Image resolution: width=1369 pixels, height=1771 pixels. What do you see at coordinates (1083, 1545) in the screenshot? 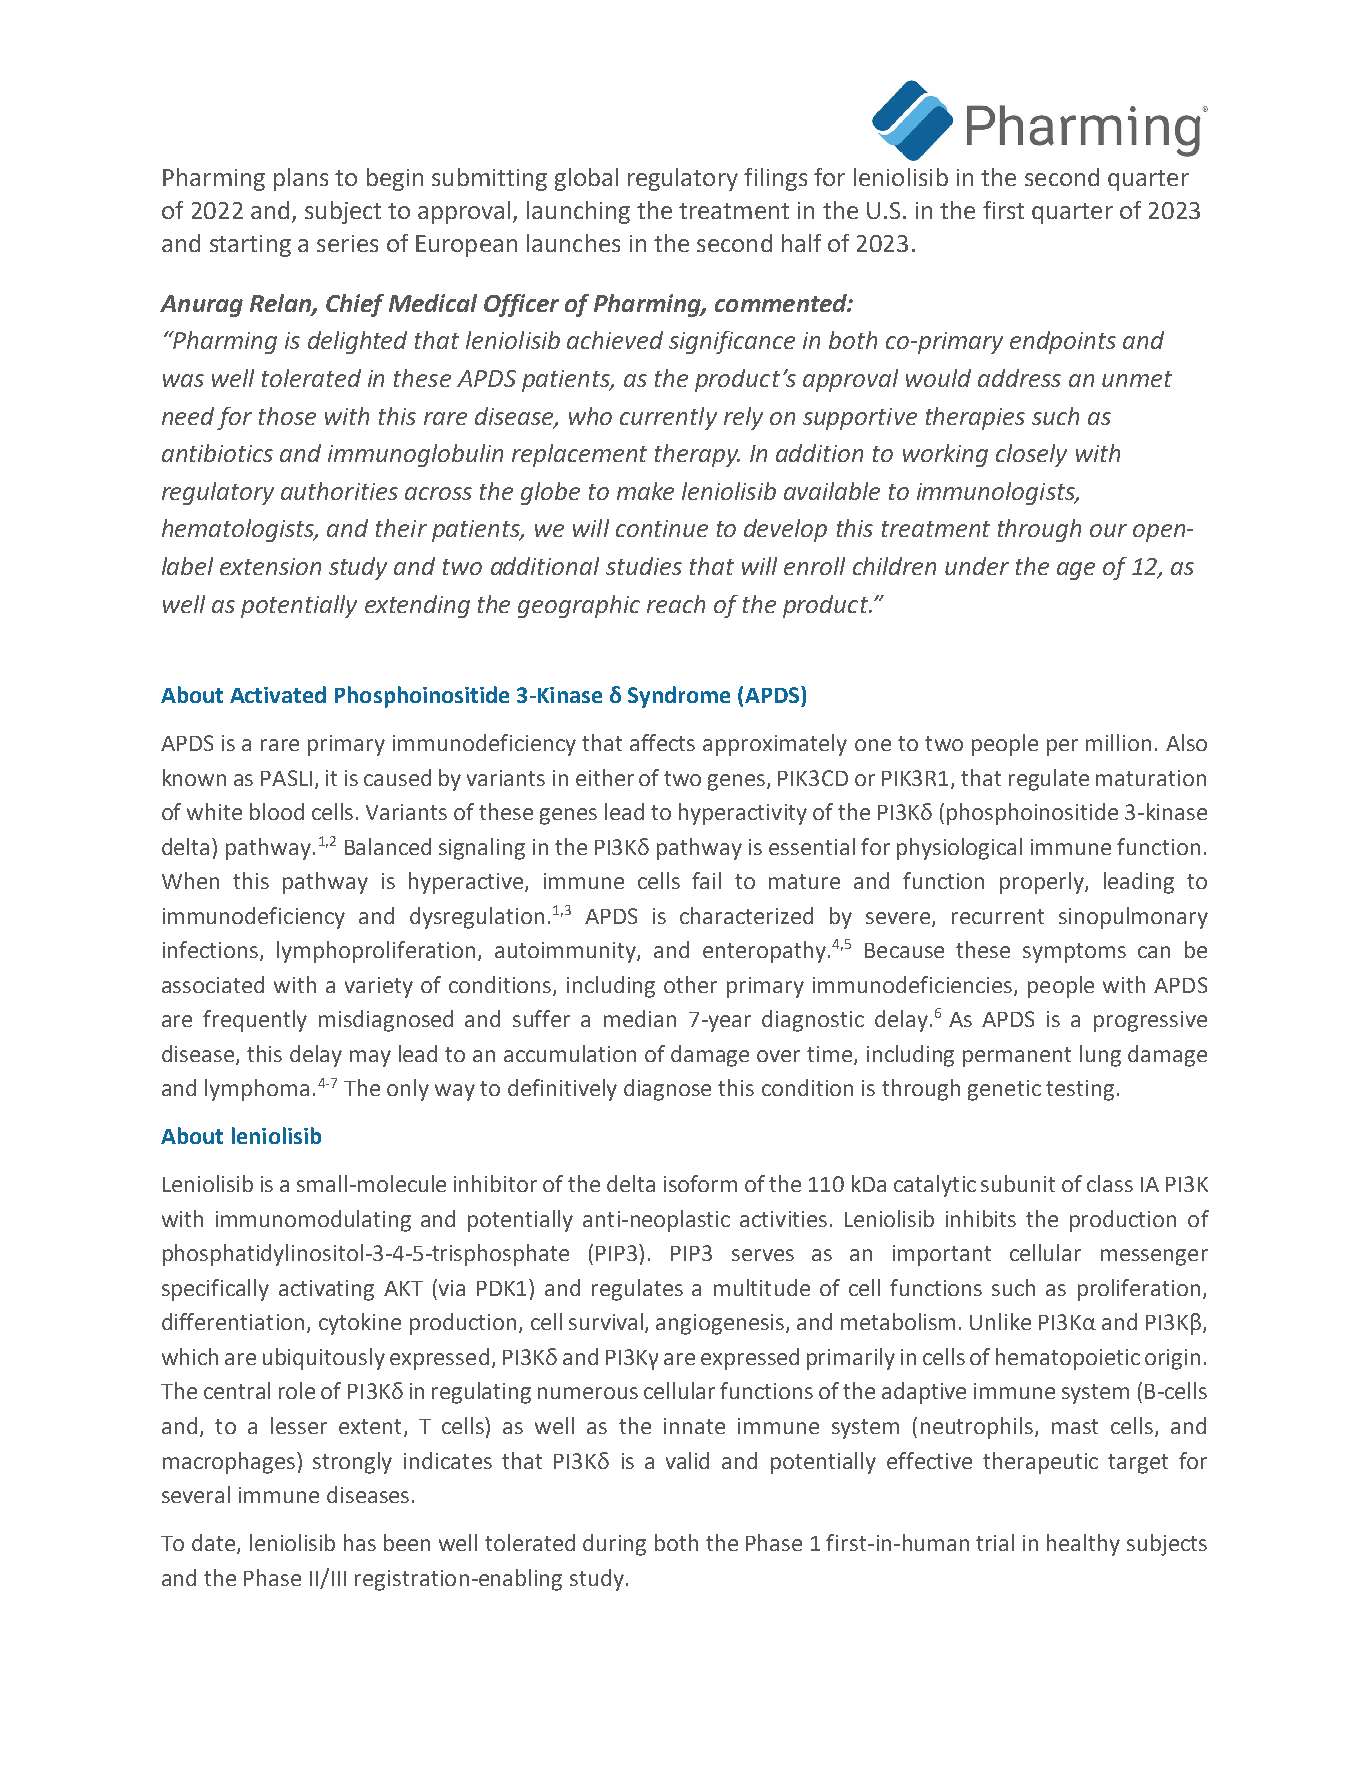
I see `healthy` at bounding box center [1083, 1545].
